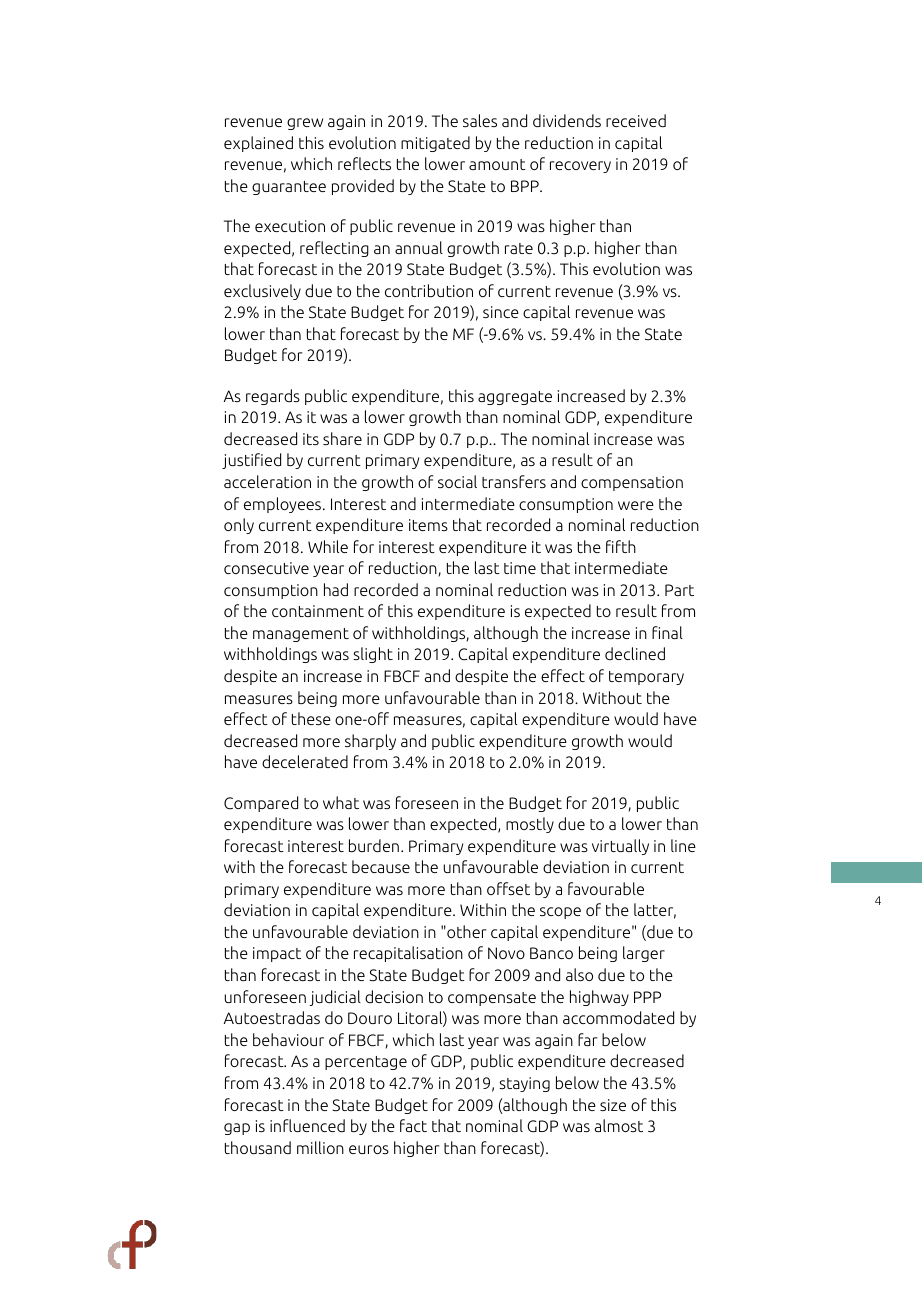 The width and height of the screenshot is (924, 1307). Describe the element at coordinates (636, 120) in the screenshot. I see `received` at that location.
